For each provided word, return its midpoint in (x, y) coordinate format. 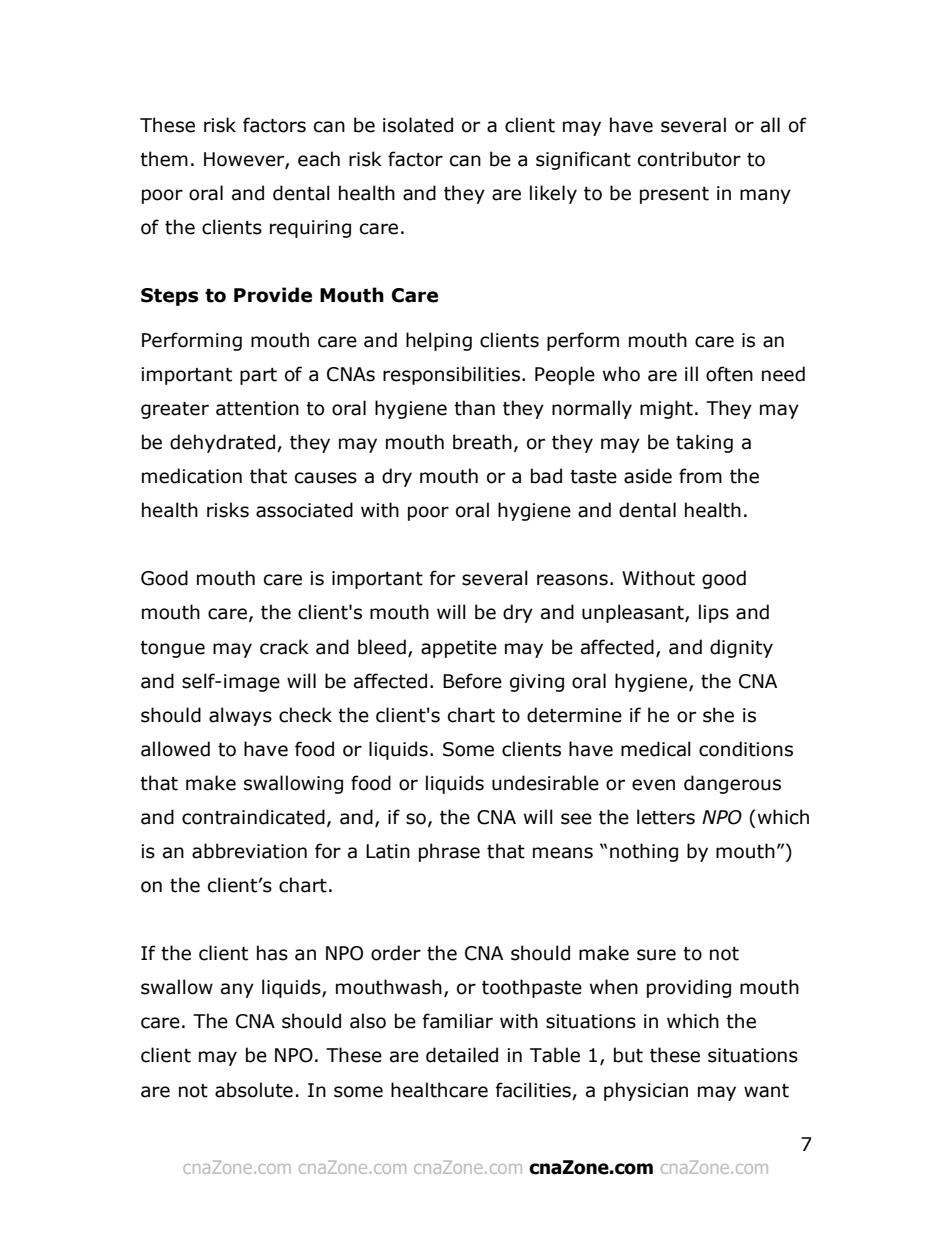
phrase (449, 852)
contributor (689, 159)
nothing (644, 852)
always (240, 716)
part (258, 376)
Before (472, 681)
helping (439, 341)
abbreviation (249, 851)
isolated (418, 125)
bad (546, 476)
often (729, 374)
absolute (254, 1090)
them (164, 159)
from (700, 476)
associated (304, 510)
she (718, 715)
